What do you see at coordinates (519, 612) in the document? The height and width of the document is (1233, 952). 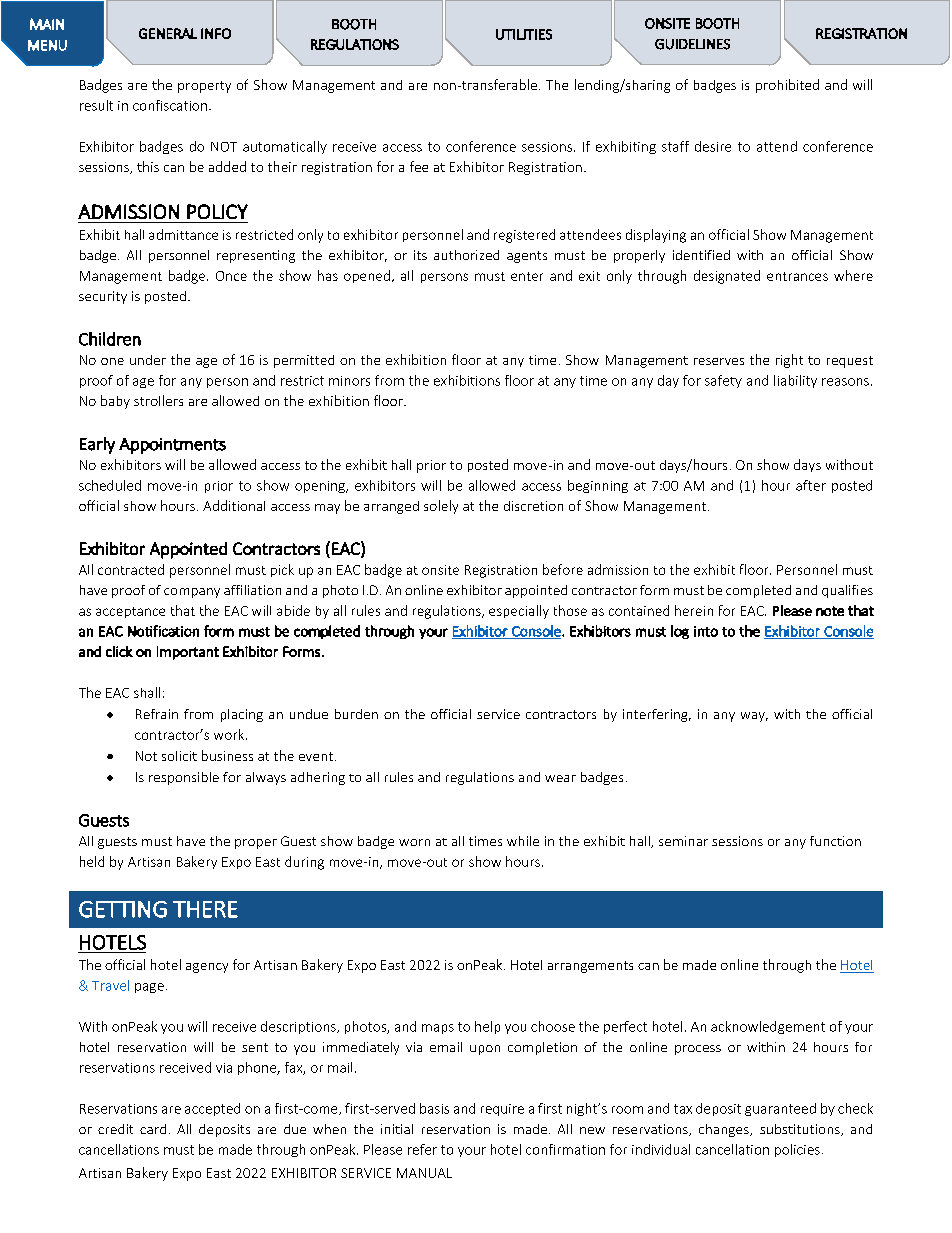 I see `especially` at bounding box center [519, 612].
